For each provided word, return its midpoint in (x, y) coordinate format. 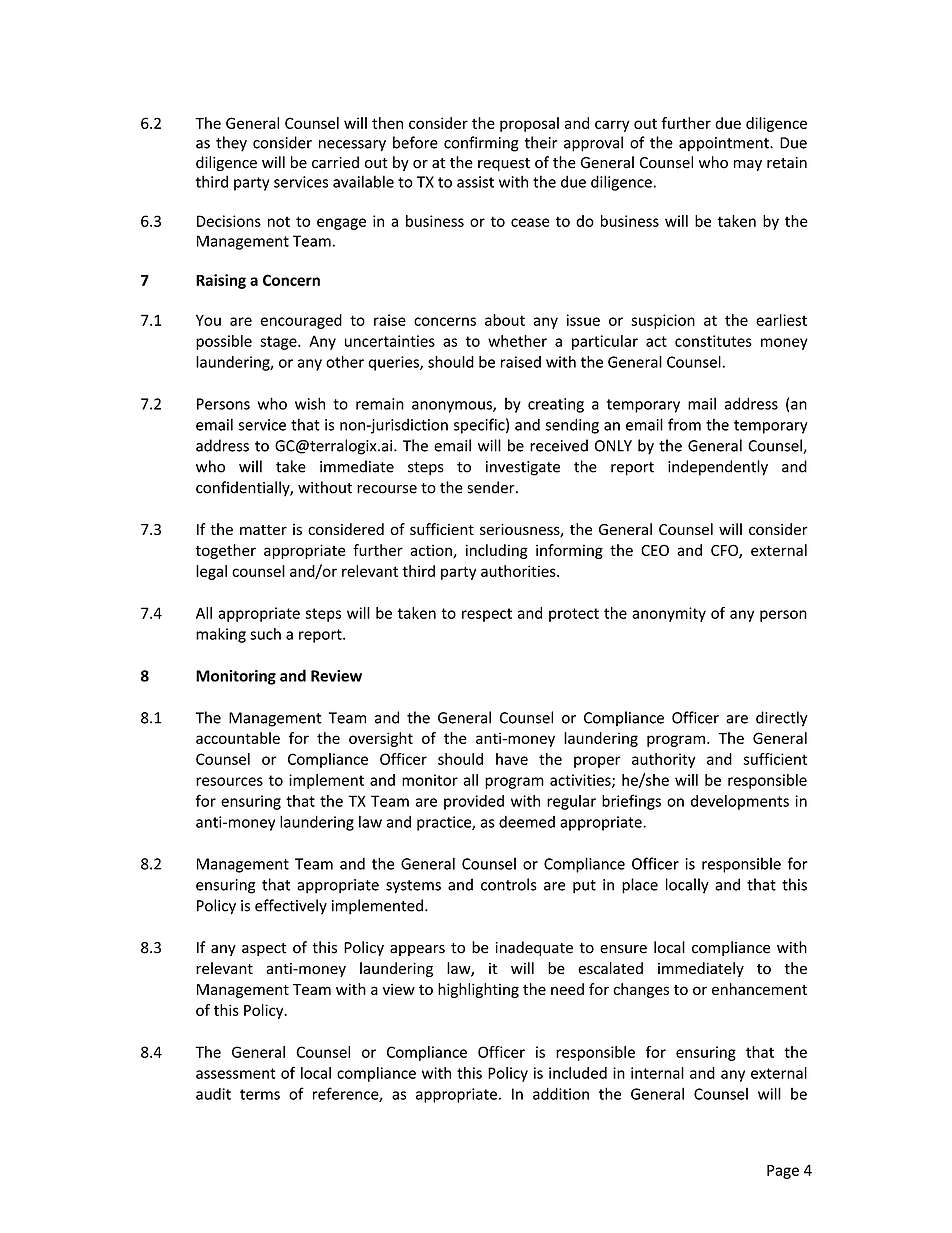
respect (487, 615)
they (231, 144)
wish (310, 403)
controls (509, 884)
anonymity (669, 614)
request (504, 164)
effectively (291, 907)
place (640, 886)
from (684, 424)
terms (260, 1094)
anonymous (453, 407)
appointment (725, 144)
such (265, 634)
